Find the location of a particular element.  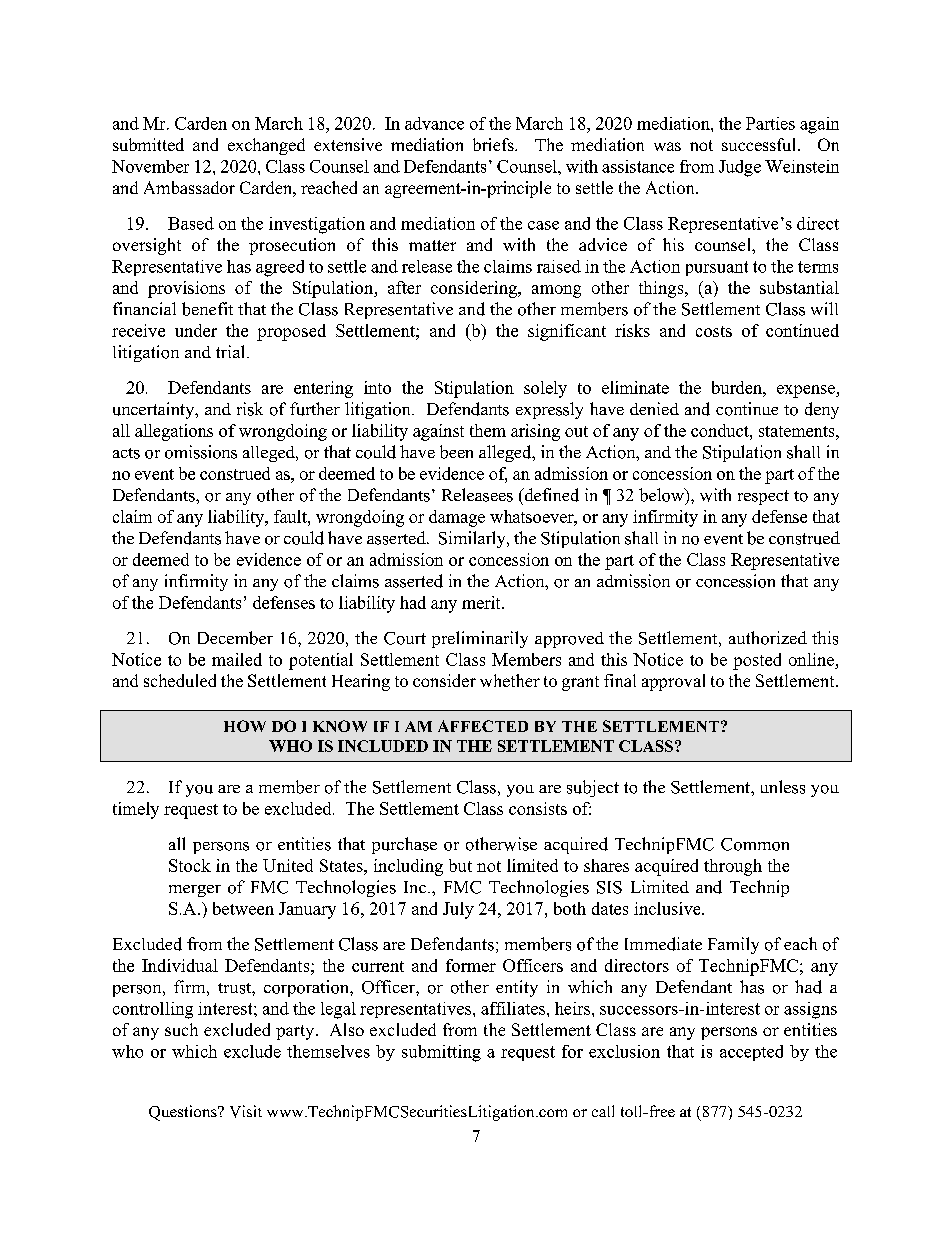

Judge is located at coordinates (740, 168).
